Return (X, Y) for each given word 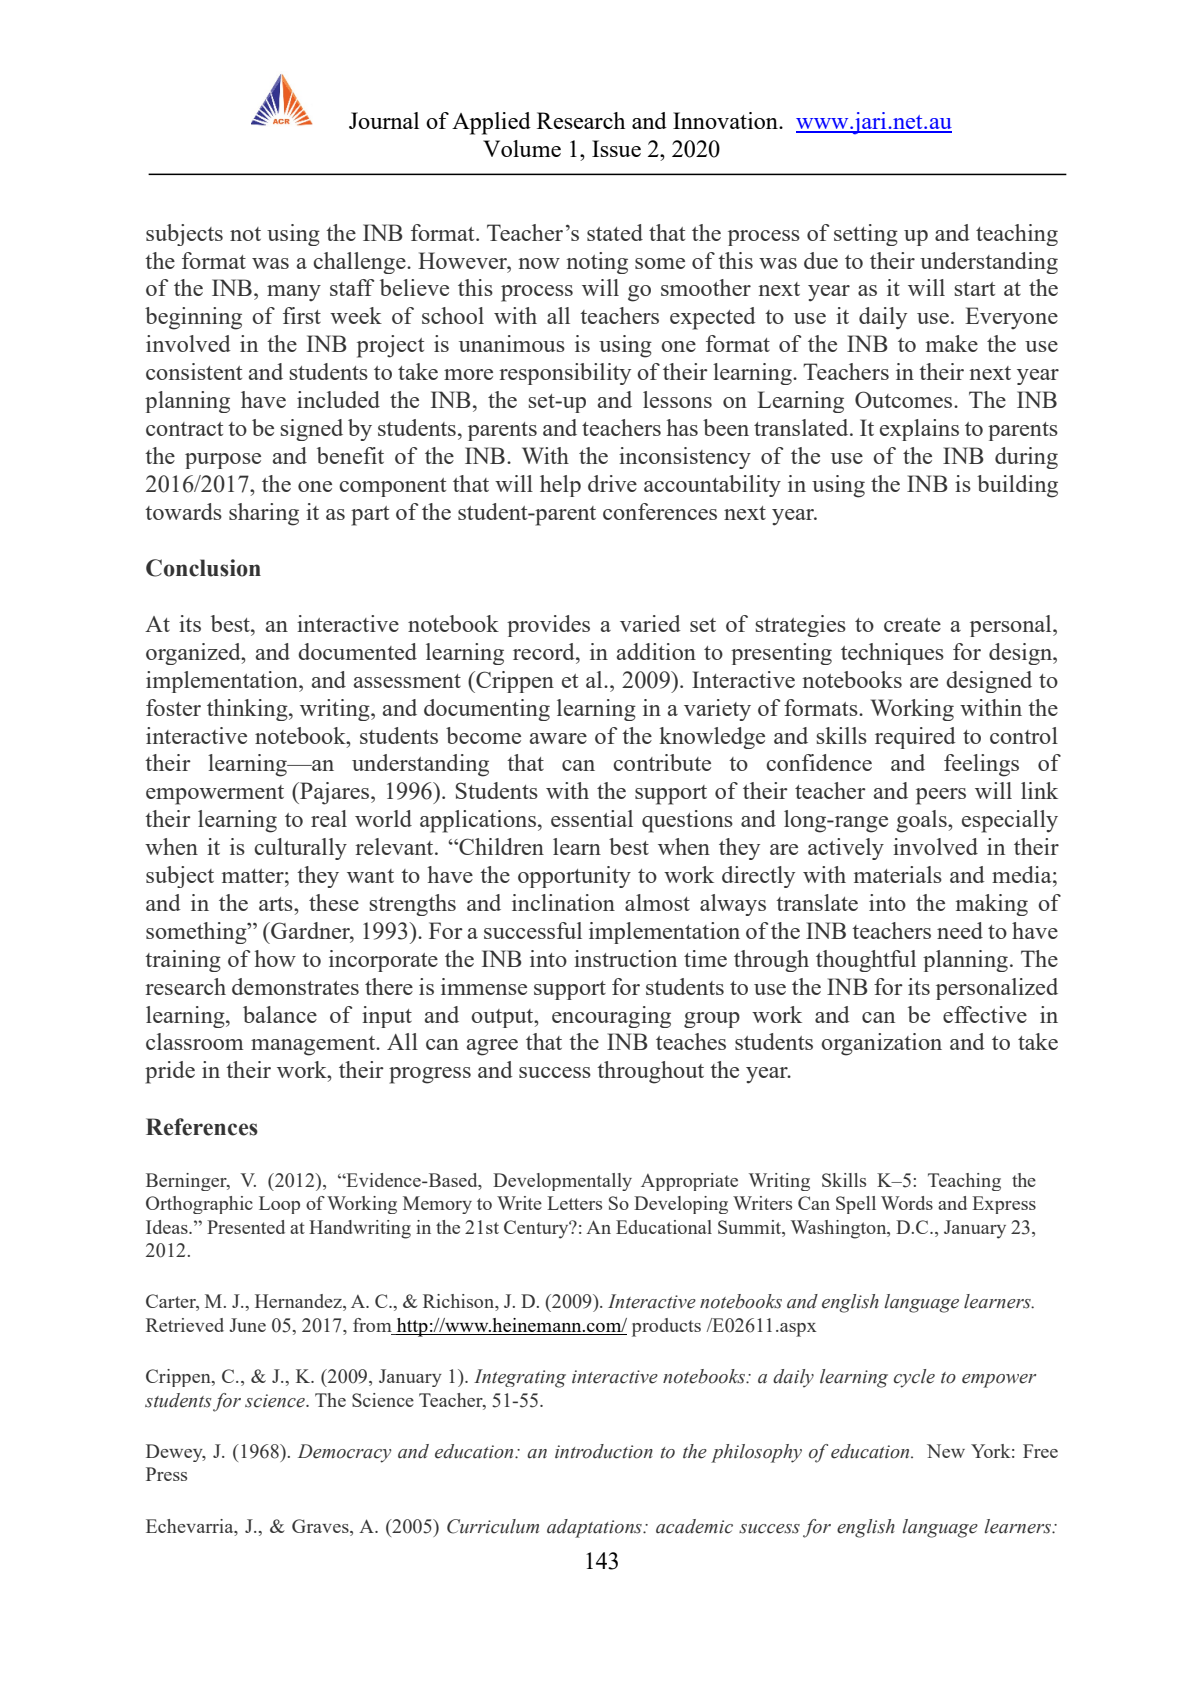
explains (919, 430)
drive (612, 483)
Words (907, 1203)
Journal (384, 120)
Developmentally (562, 1182)
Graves (321, 1526)
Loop (279, 1205)
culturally (300, 849)
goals (923, 821)
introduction (604, 1451)
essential (592, 818)
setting (866, 235)
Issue (616, 148)
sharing (264, 514)
